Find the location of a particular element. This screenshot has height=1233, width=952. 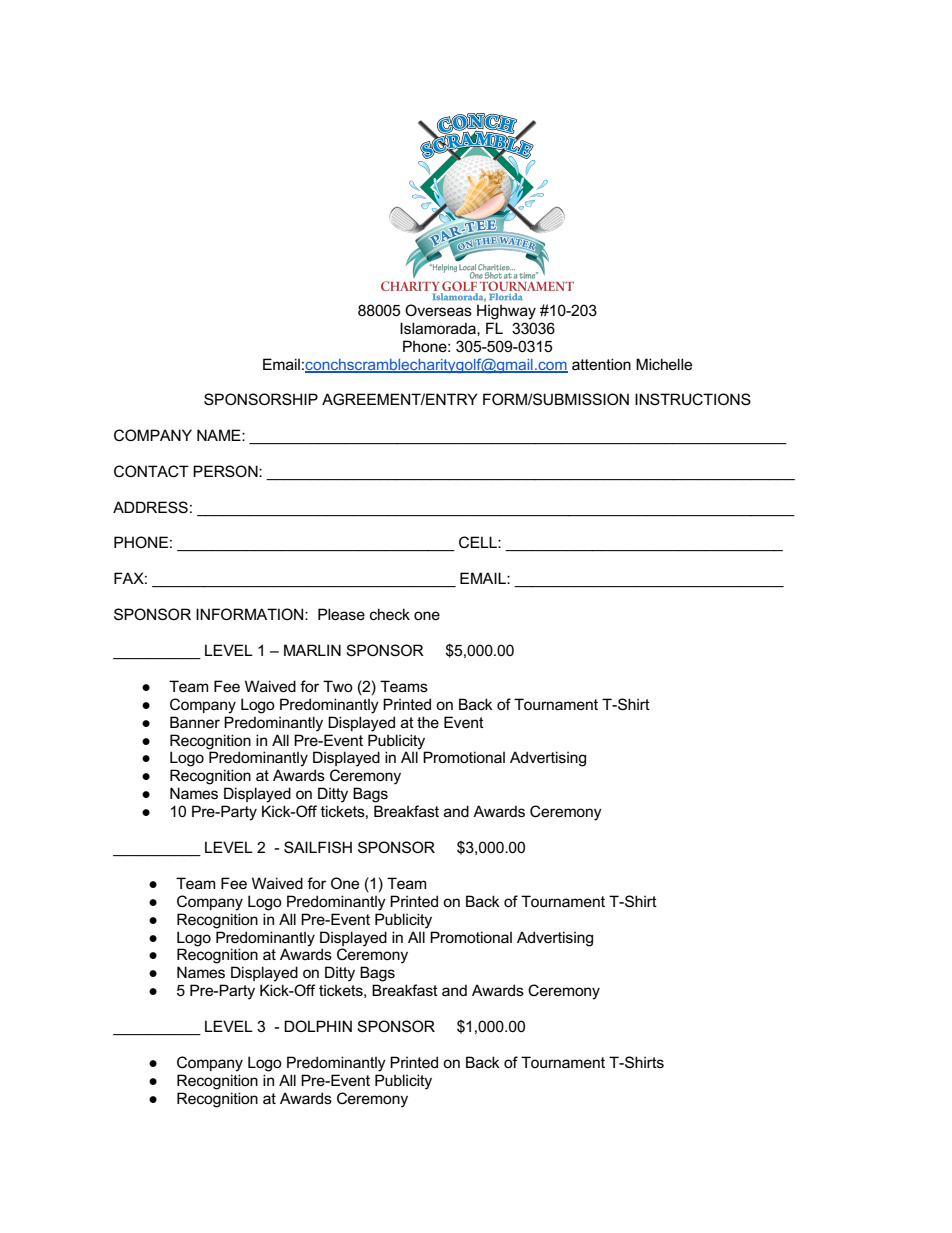

Highway is located at coordinates (506, 312).
